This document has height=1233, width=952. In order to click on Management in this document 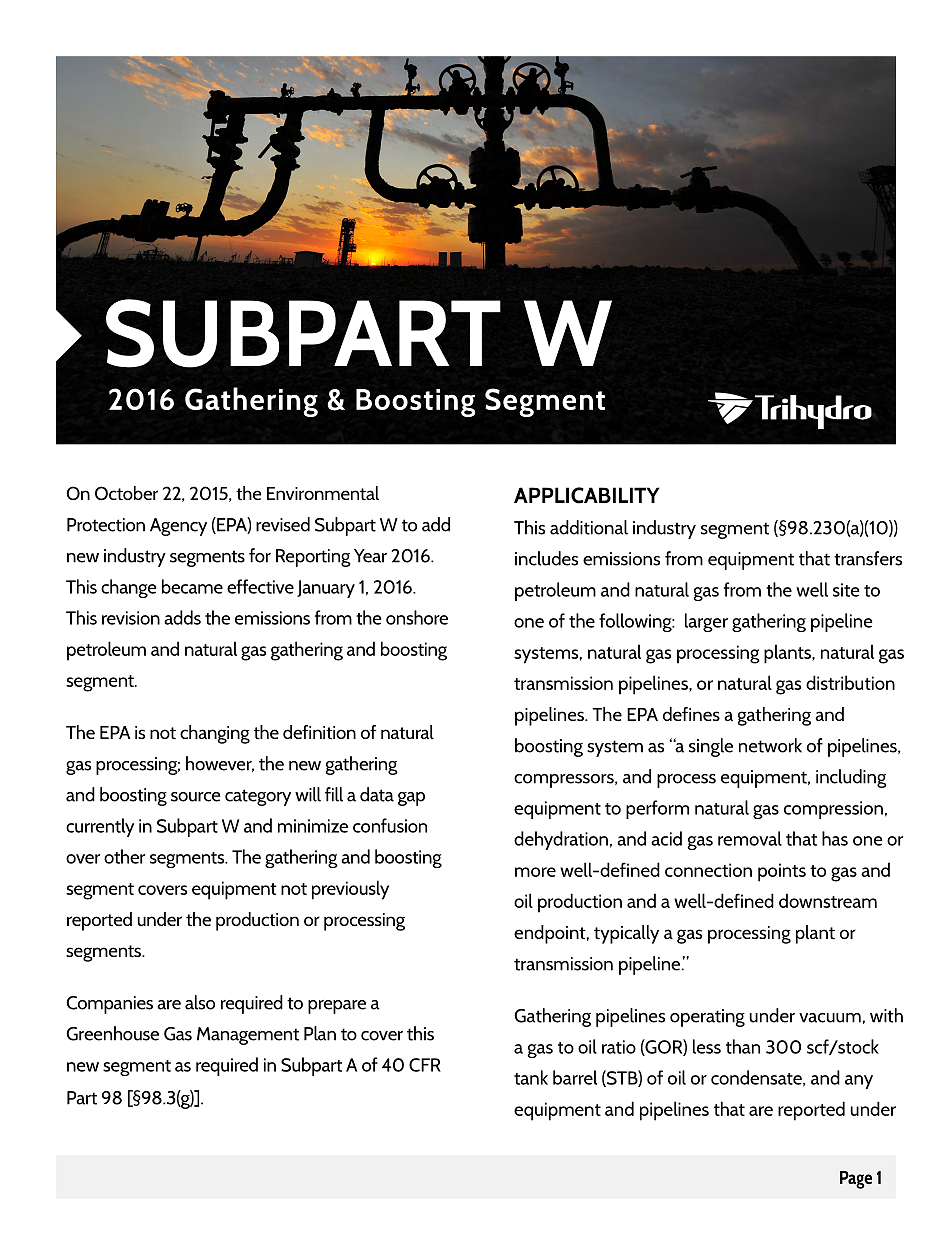, I will do `click(248, 1036)`.
